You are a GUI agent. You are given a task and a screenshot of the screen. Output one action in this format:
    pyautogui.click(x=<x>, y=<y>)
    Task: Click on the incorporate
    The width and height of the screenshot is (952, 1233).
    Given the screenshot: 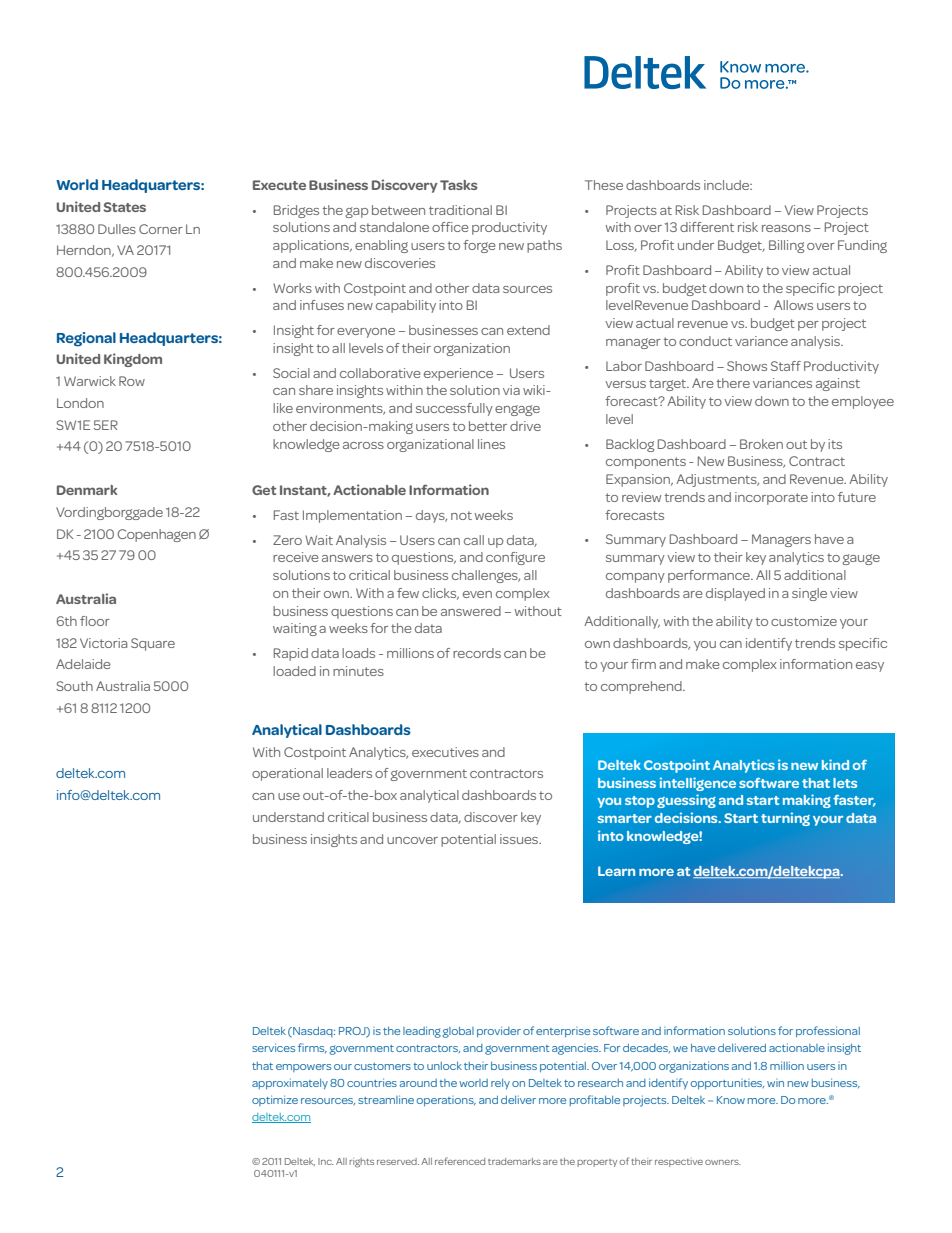 What is the action you would take?
    pyautogui.click(x=771, y=498)
